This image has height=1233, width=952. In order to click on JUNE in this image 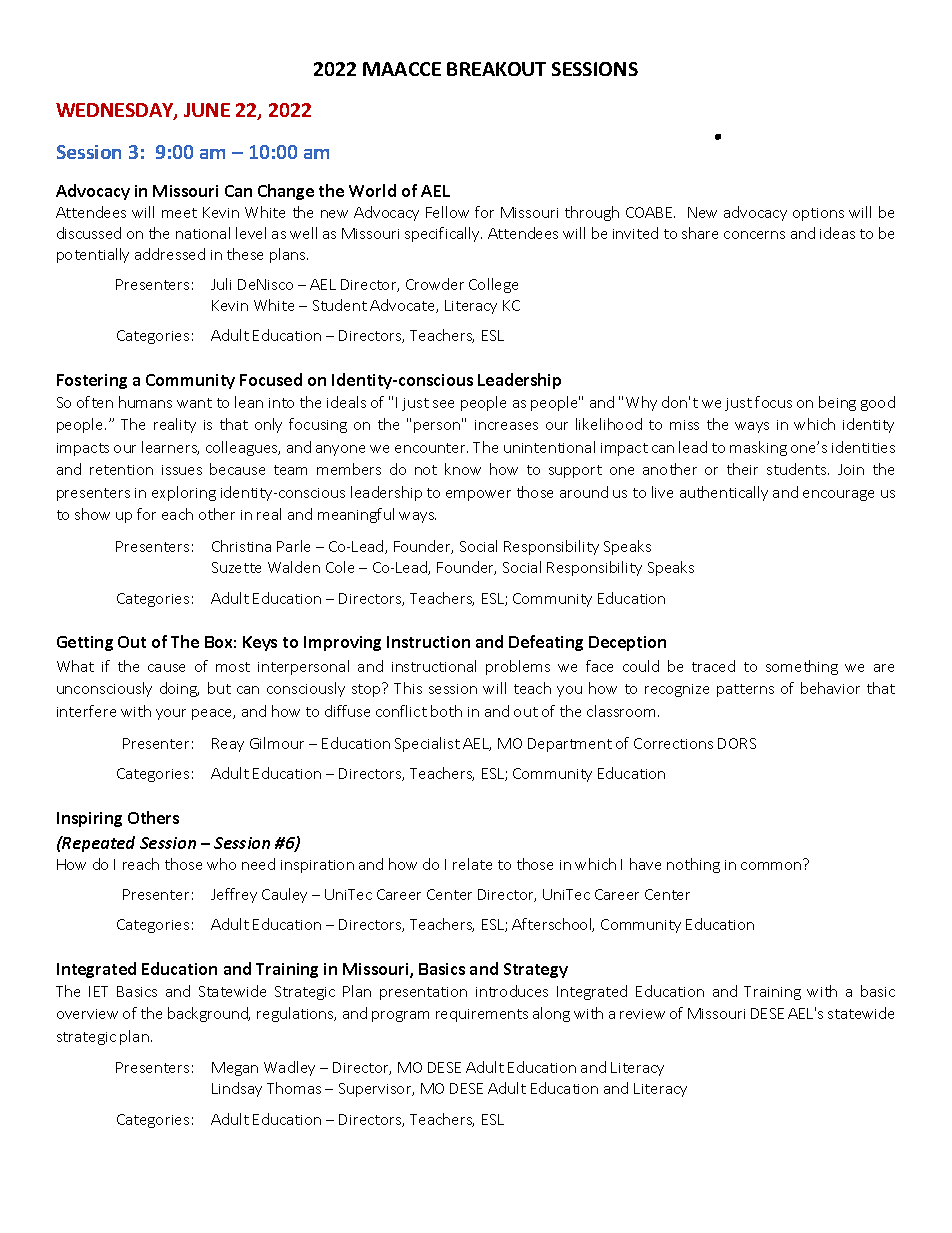, I will do `click(207, 110)`.
